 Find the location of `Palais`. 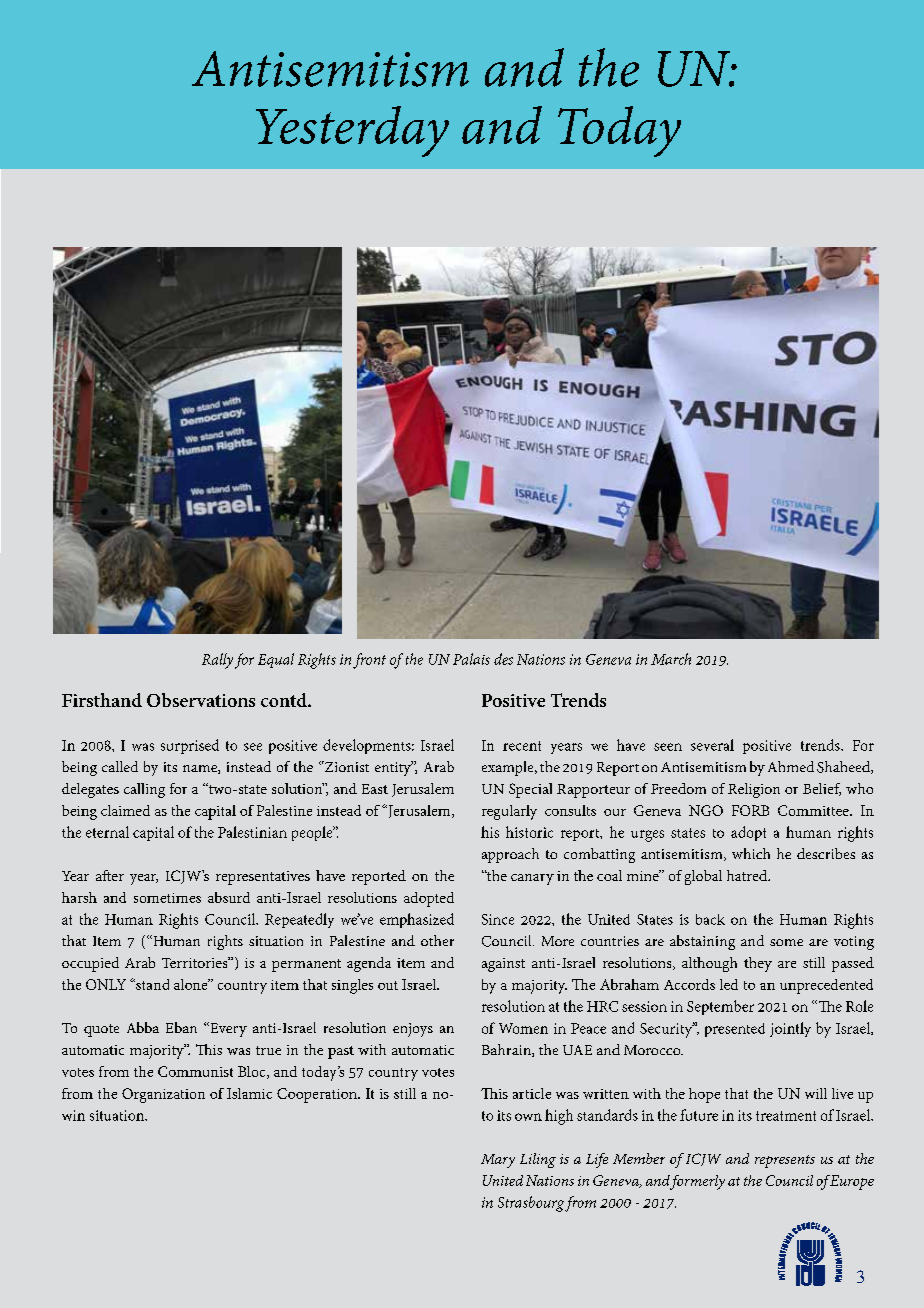

Palais is located at coordinates (471, 659).
